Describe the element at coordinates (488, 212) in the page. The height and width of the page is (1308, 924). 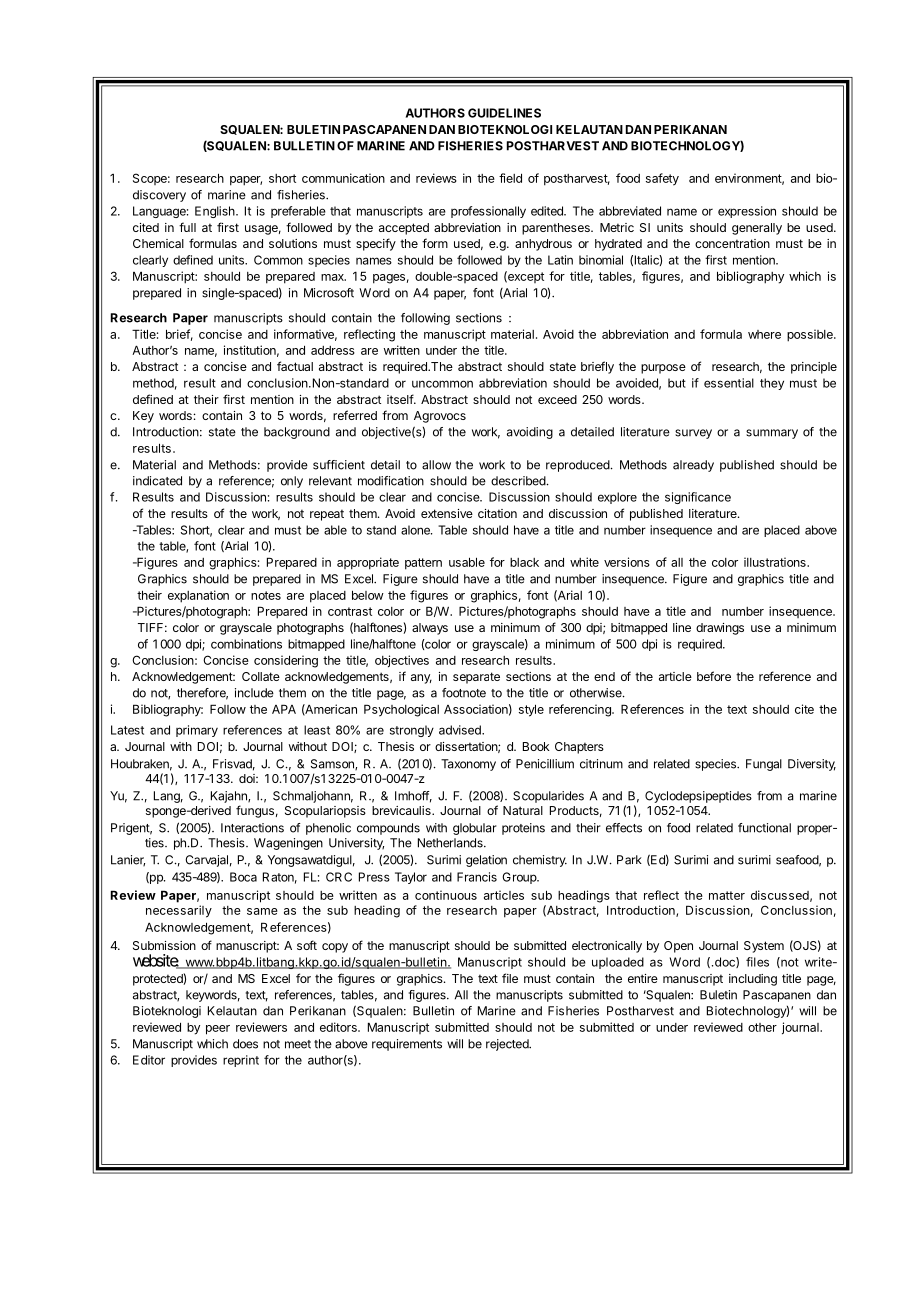
I see `professionally` at that location.
